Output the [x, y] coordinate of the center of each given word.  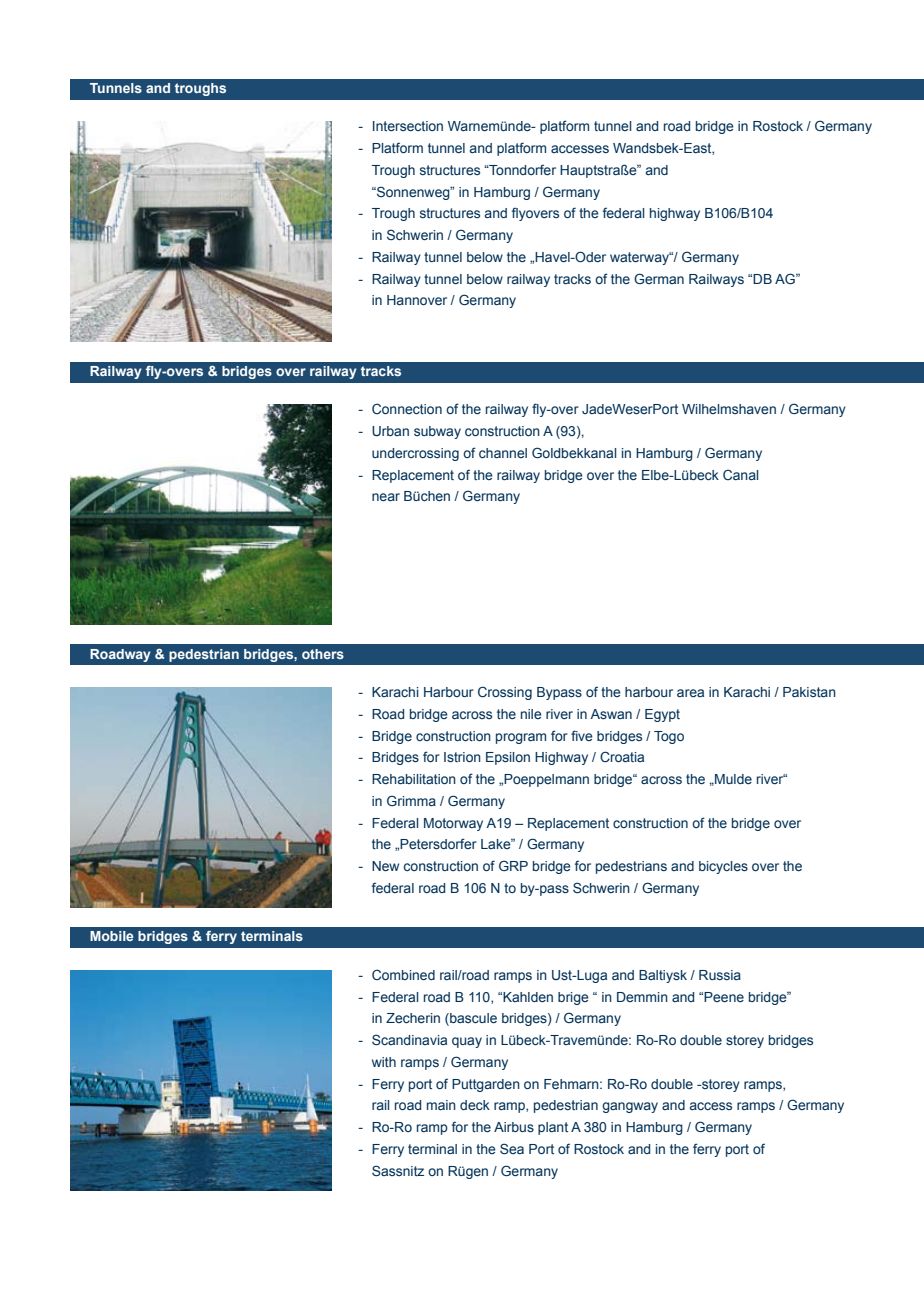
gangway [630, 1107]
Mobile [111, 936]
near [386, 497]
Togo [669, 737]
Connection [407, 408]
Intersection [408, 126]
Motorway [453, 824]
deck [475, 1105]
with [384, 1062]
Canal [741, 474]
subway [437, 432]
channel [503, 453]
